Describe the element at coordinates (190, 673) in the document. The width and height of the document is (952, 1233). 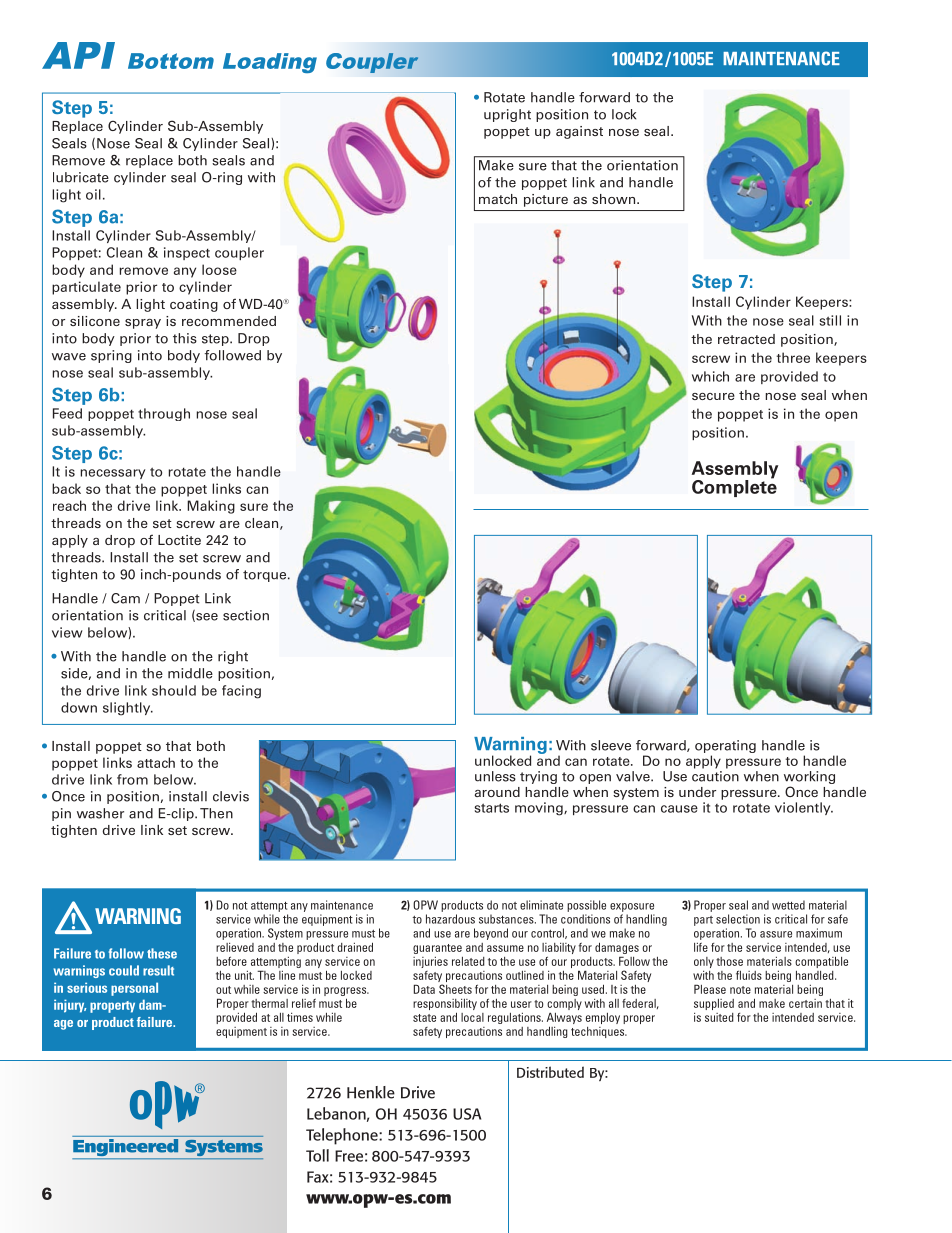
I see `middle` at that location.
